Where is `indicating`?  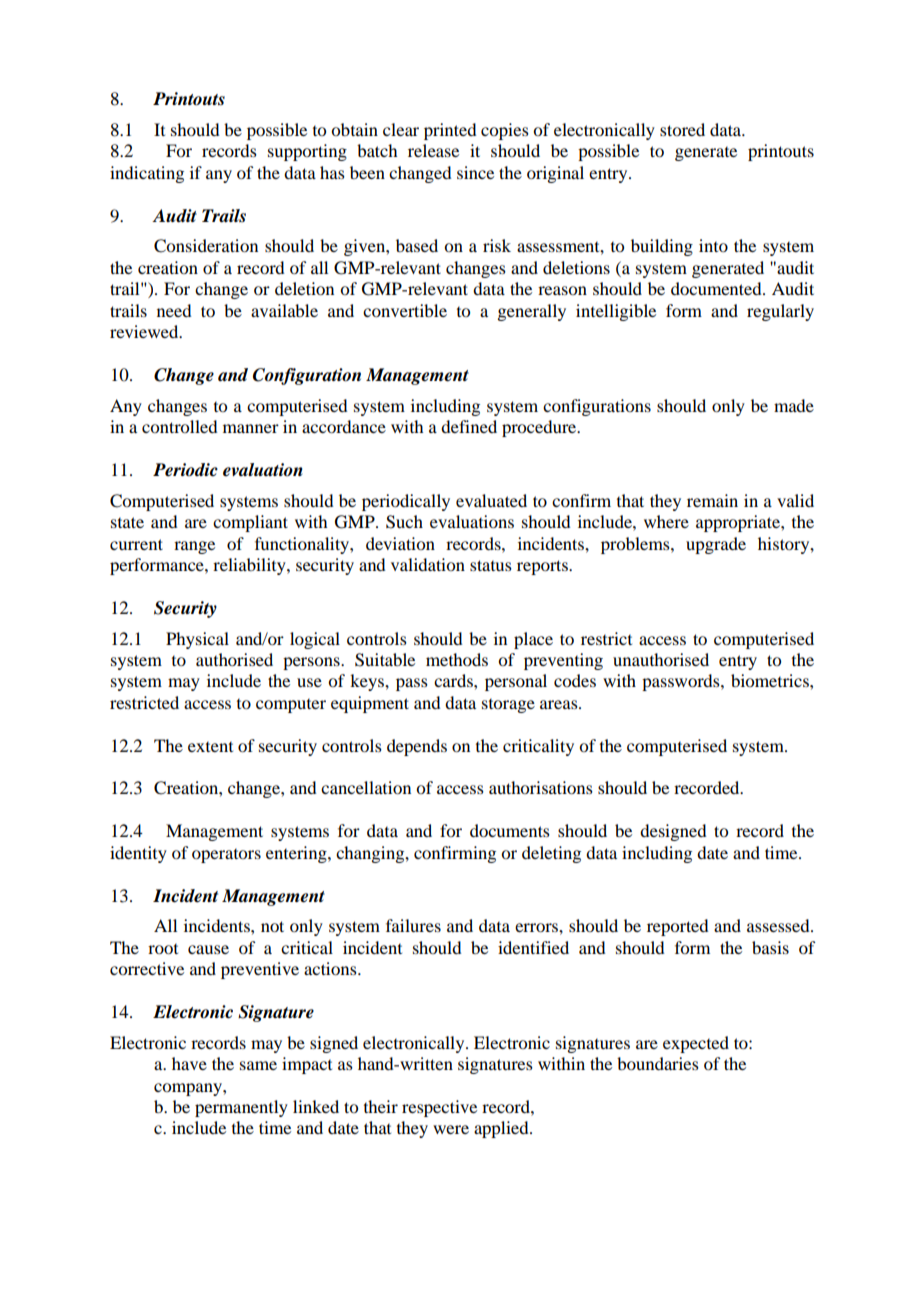 indicating is located at coordinates (147, 174).
